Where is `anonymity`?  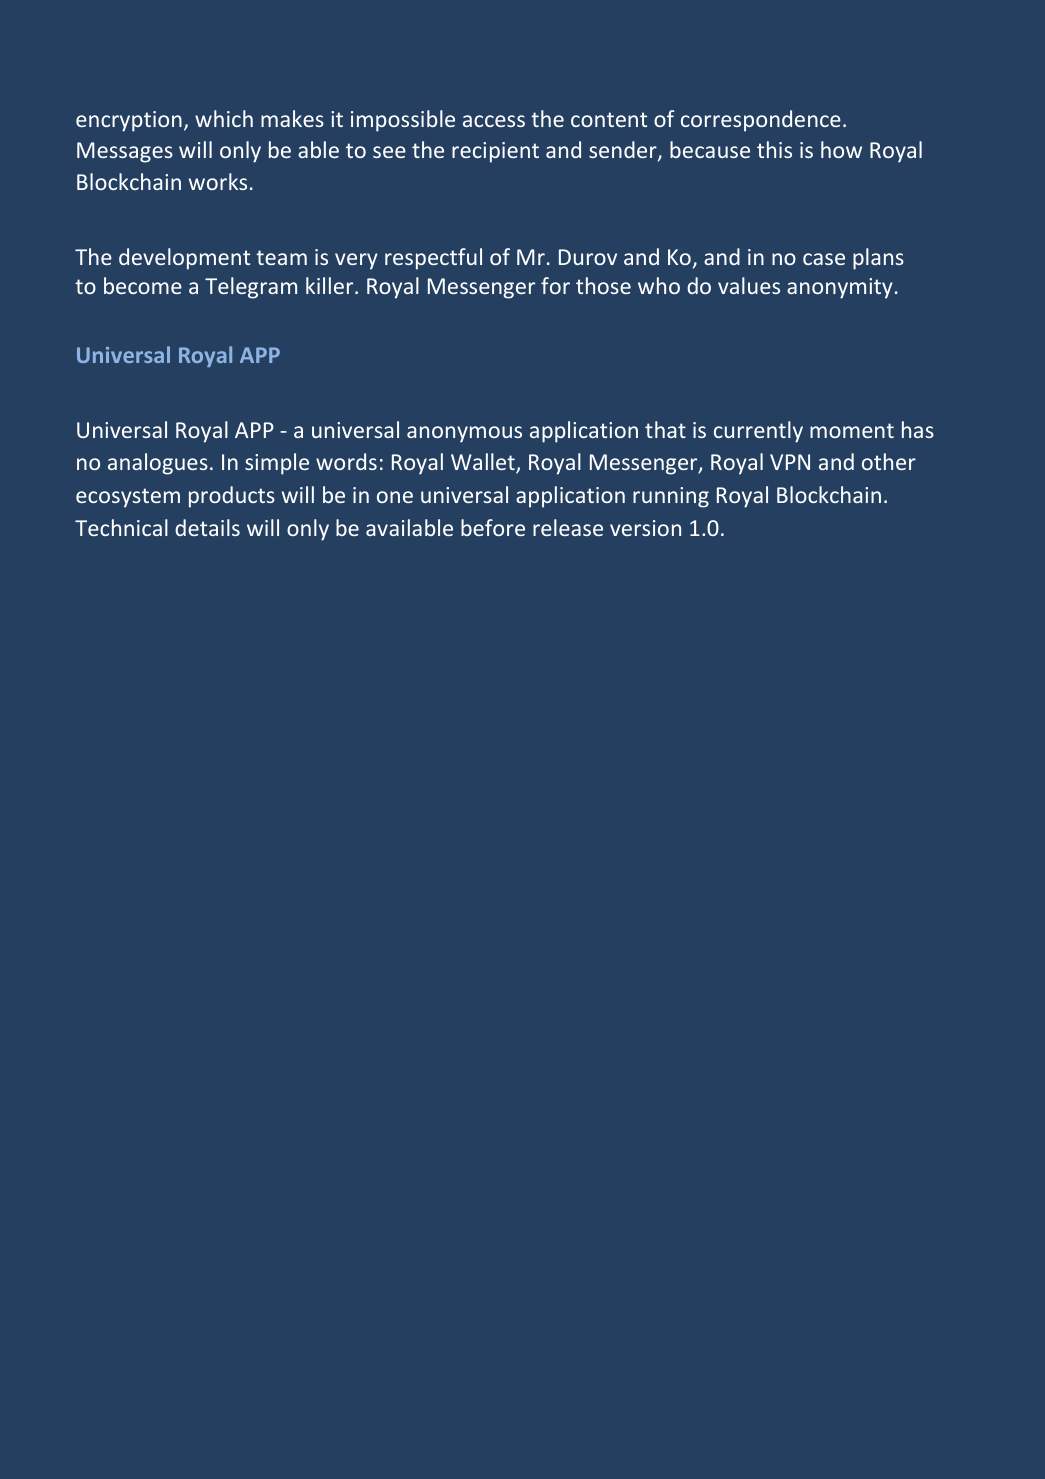 anonymity is located at coordinates (840, 288).
